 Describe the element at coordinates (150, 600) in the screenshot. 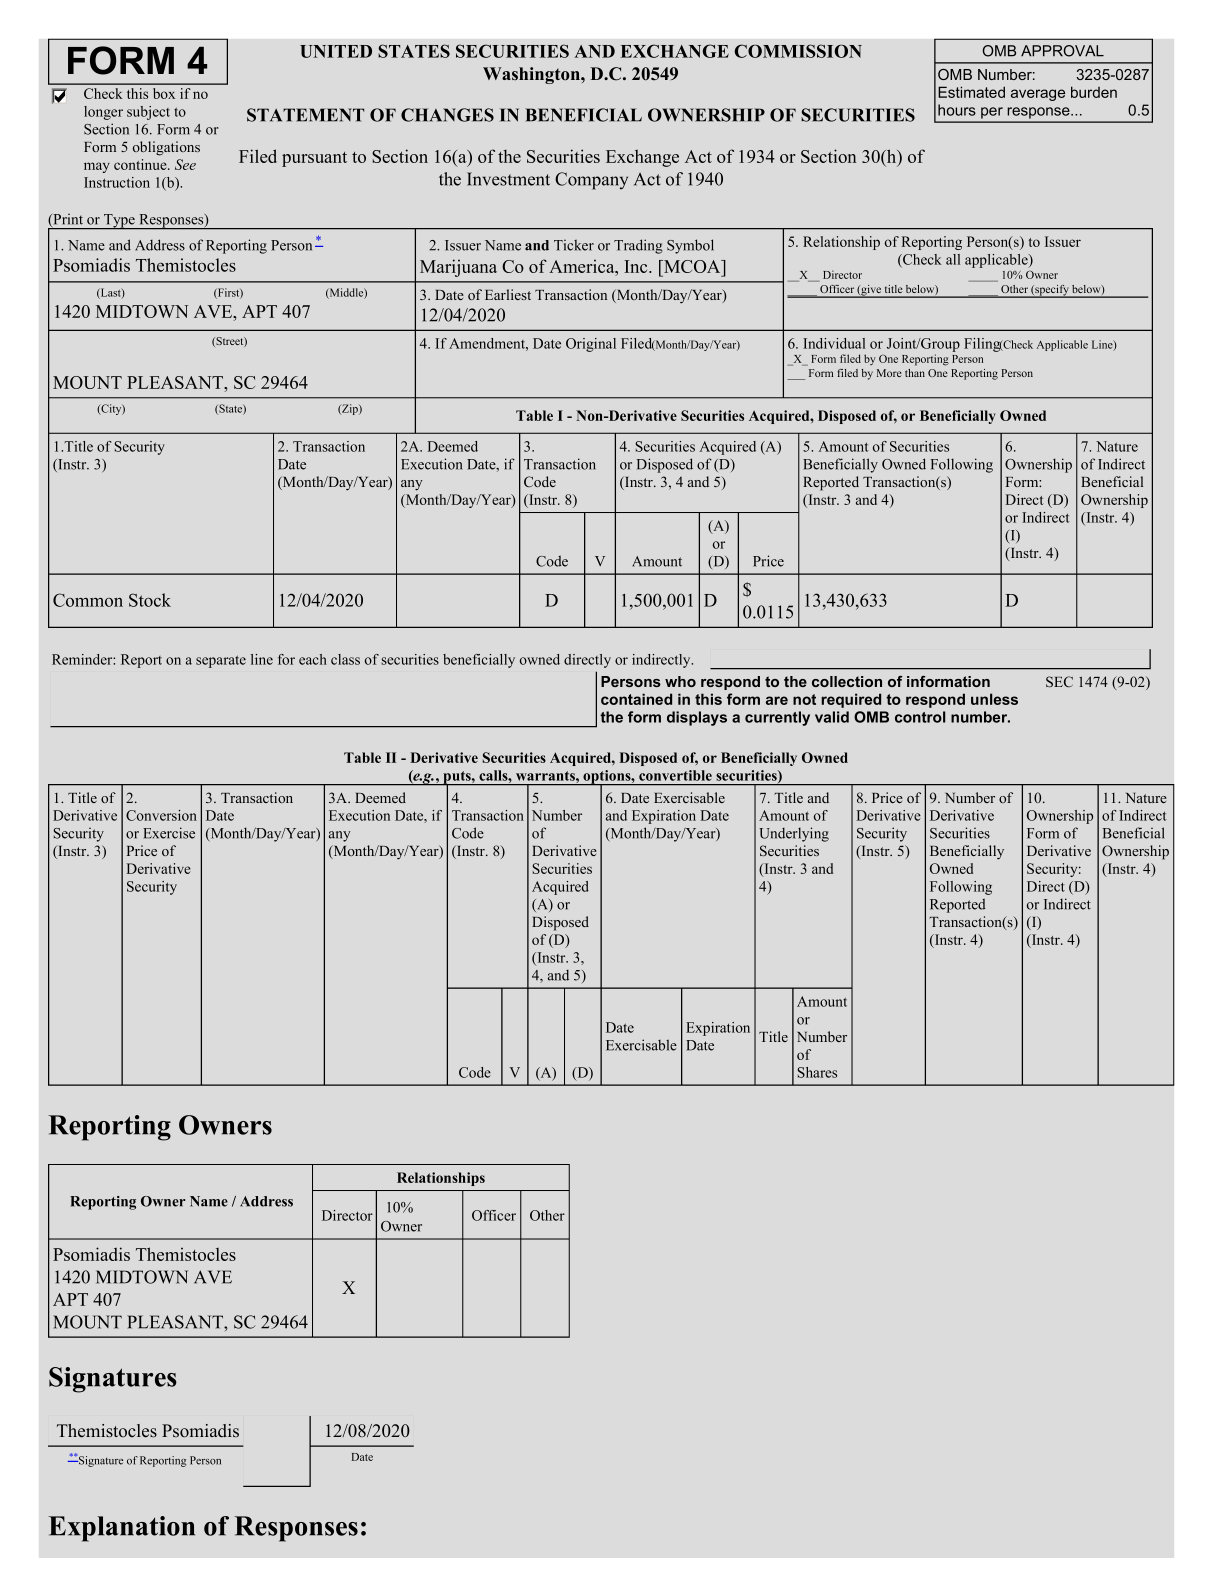

I see `Stock` at that location.
